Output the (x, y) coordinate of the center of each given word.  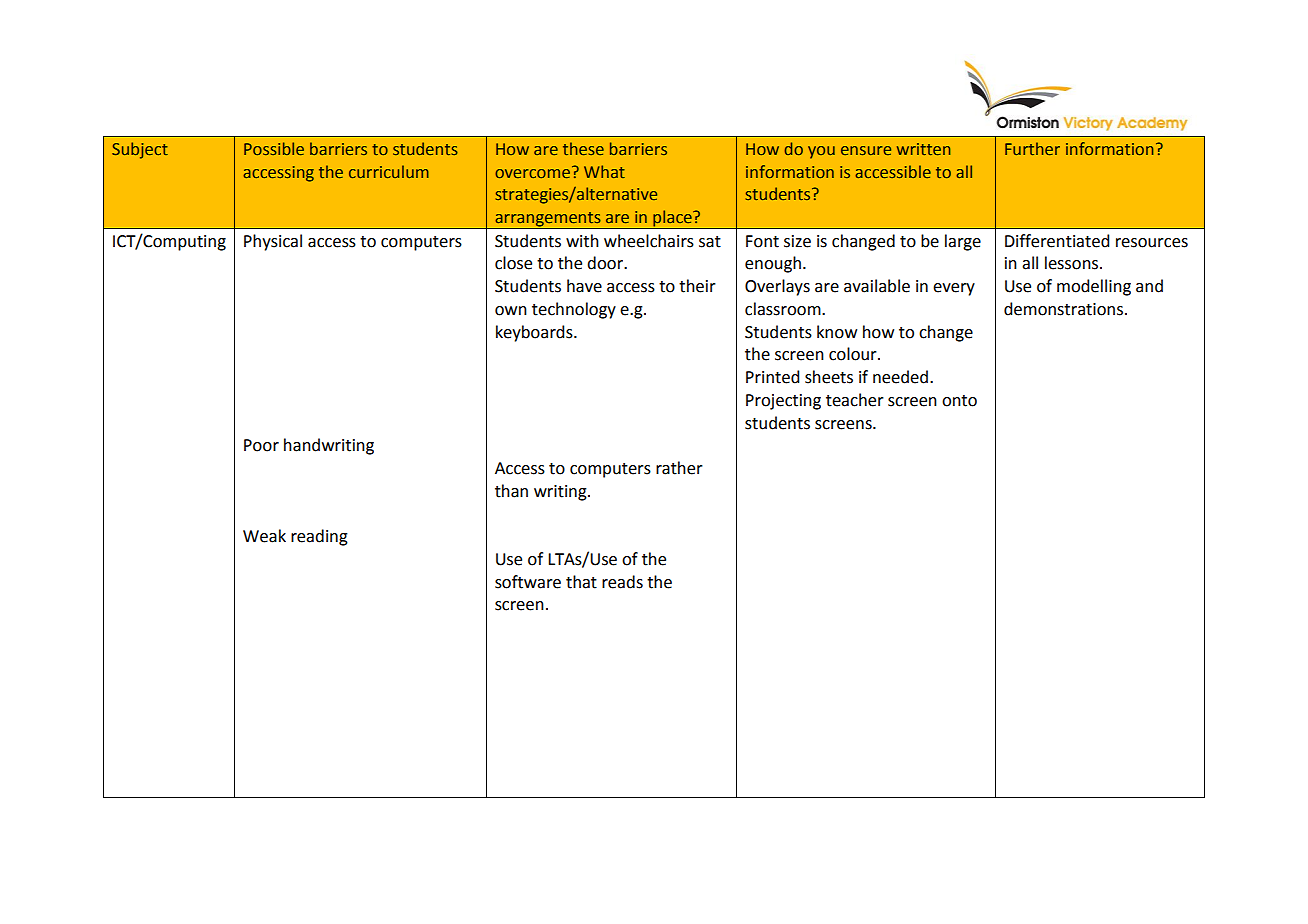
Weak (264, 536)
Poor (261, 445)
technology (574, 310)
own (511, 311)
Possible (274, 148)
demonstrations (1065, 309)
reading (319, 537)
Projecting (783, 402)
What (604, 171)
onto (959, 401)
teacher (855, 400)
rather (679, 468)
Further (1032, 148)
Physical (273, 242)
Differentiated (1057, 241)
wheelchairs (649, 241)
